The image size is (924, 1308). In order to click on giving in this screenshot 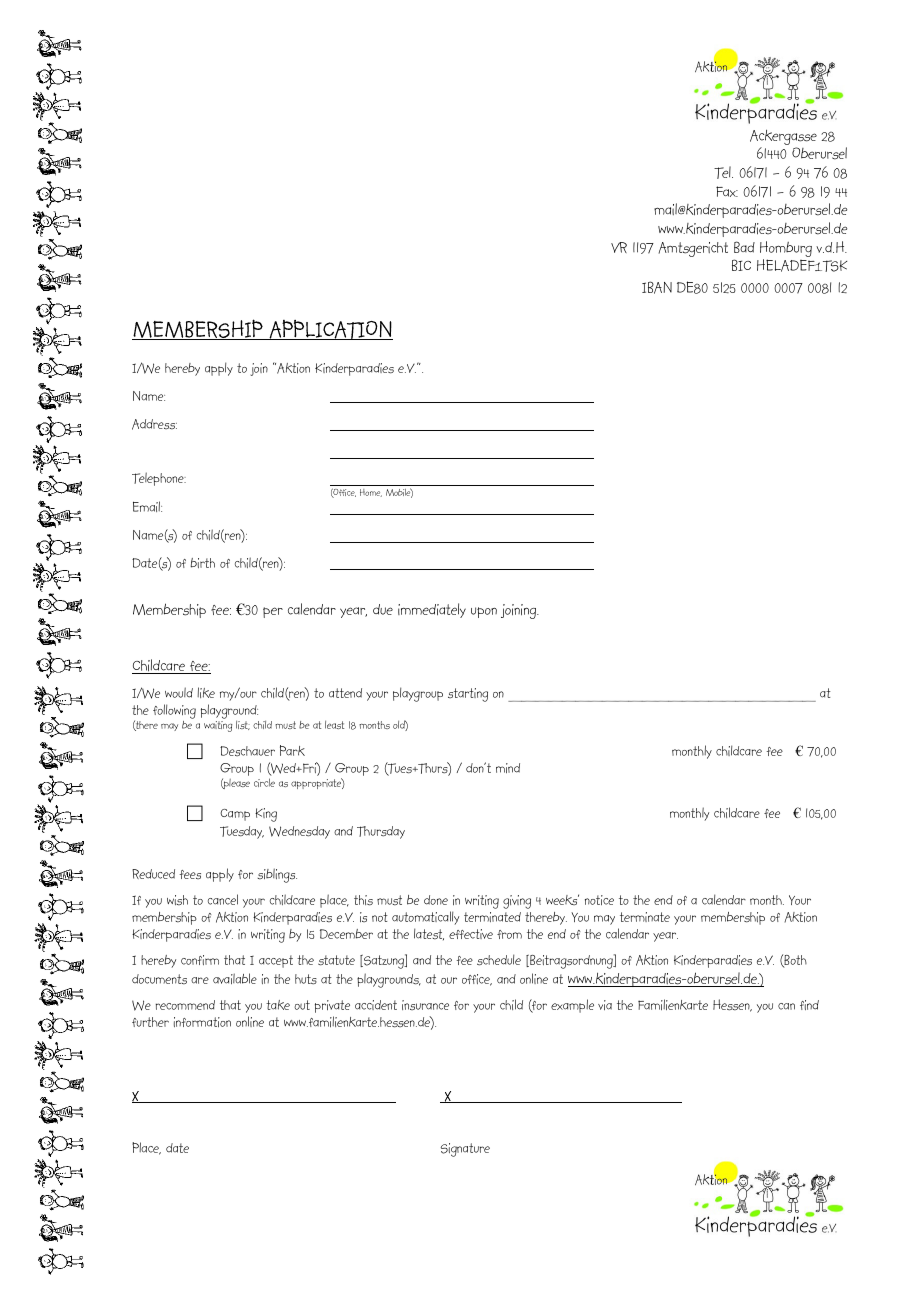, I will do `click(517, 902)`.
